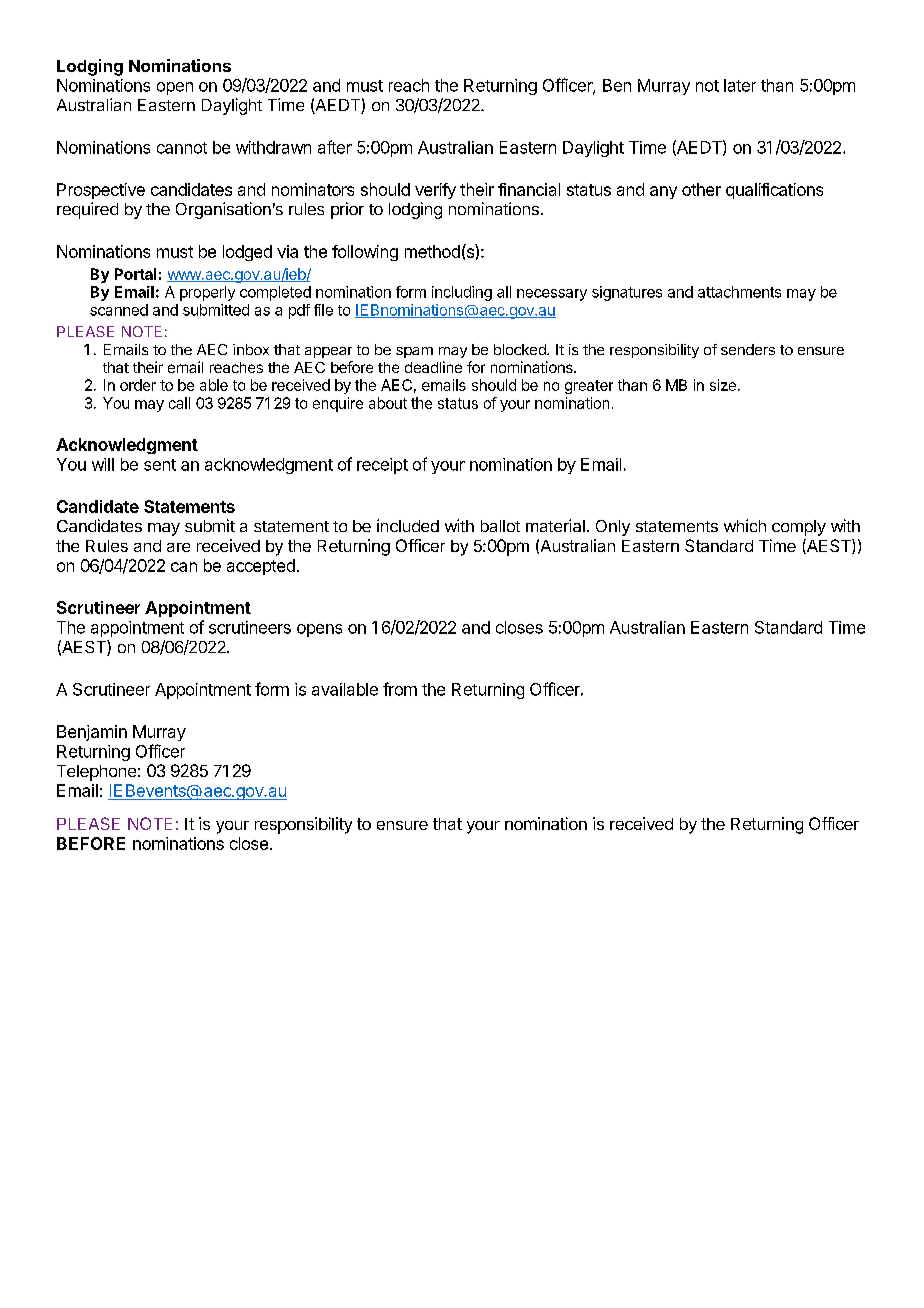  What do you see at coordinates (96, 773) in the document?
I see `Telephone` at bounding box center [96, 773].
